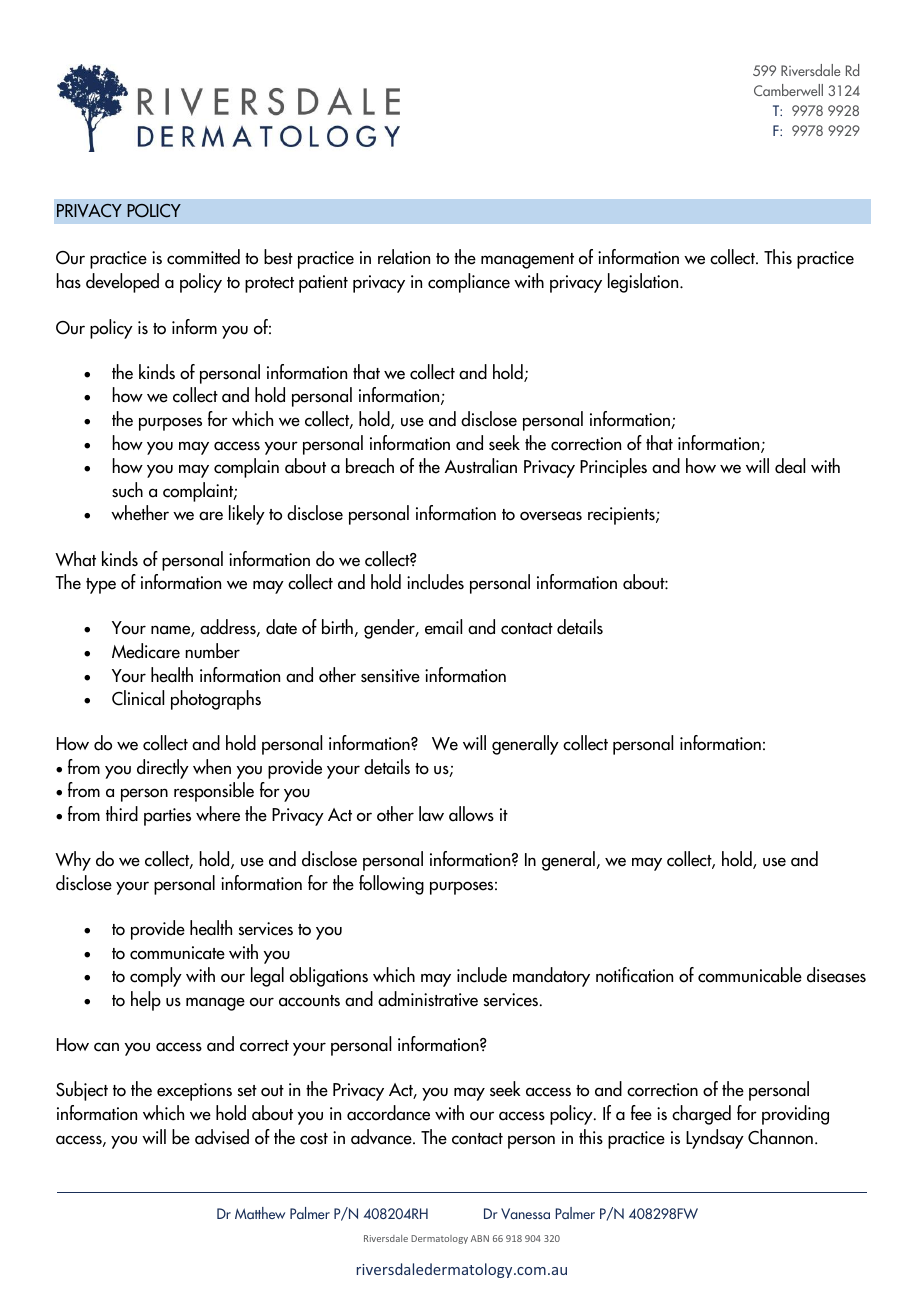 The height and width of the screenshot is (1308, 924). I want to click on Matthew, so click(260, 1213).
